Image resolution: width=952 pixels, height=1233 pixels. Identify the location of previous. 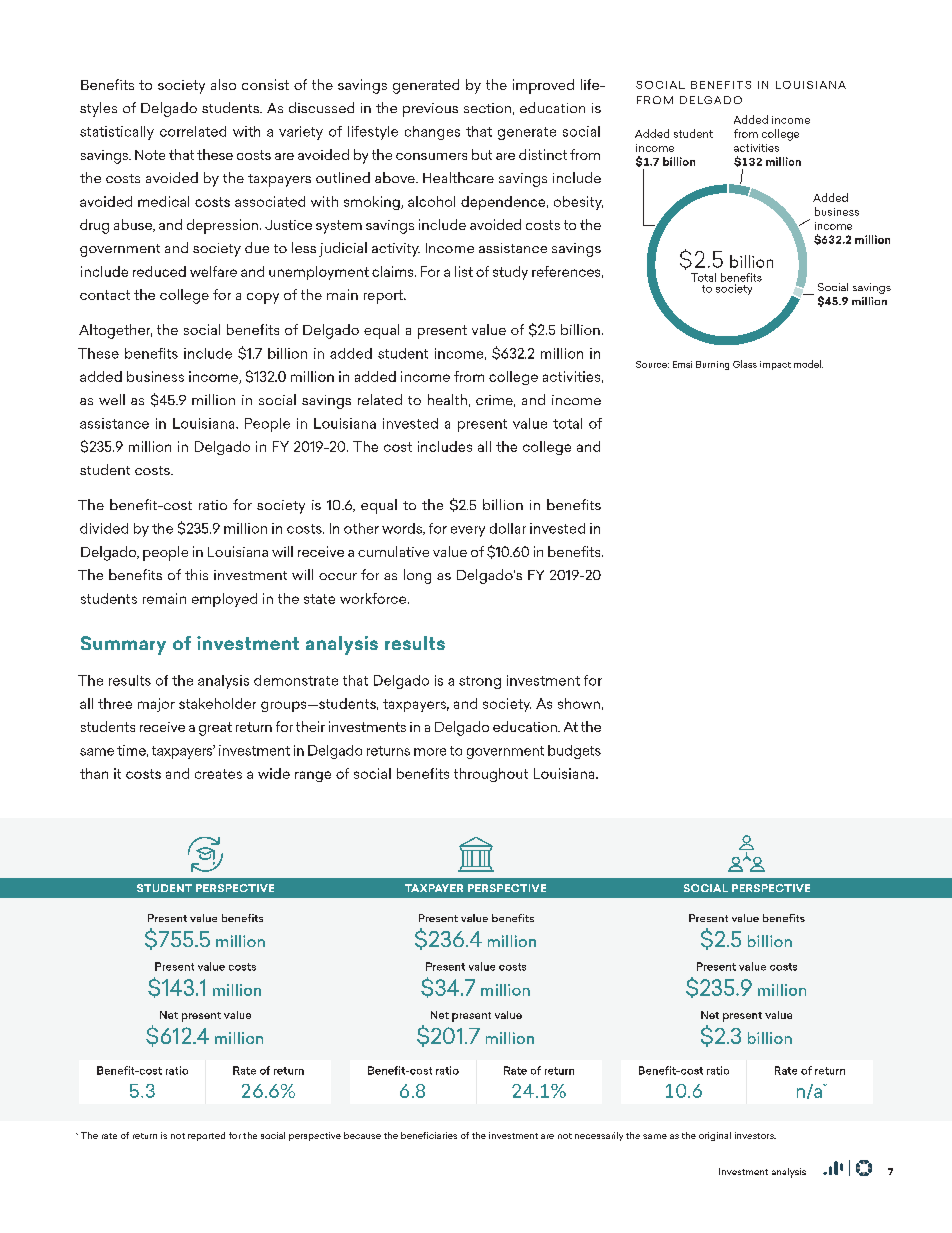
(430, 110).
